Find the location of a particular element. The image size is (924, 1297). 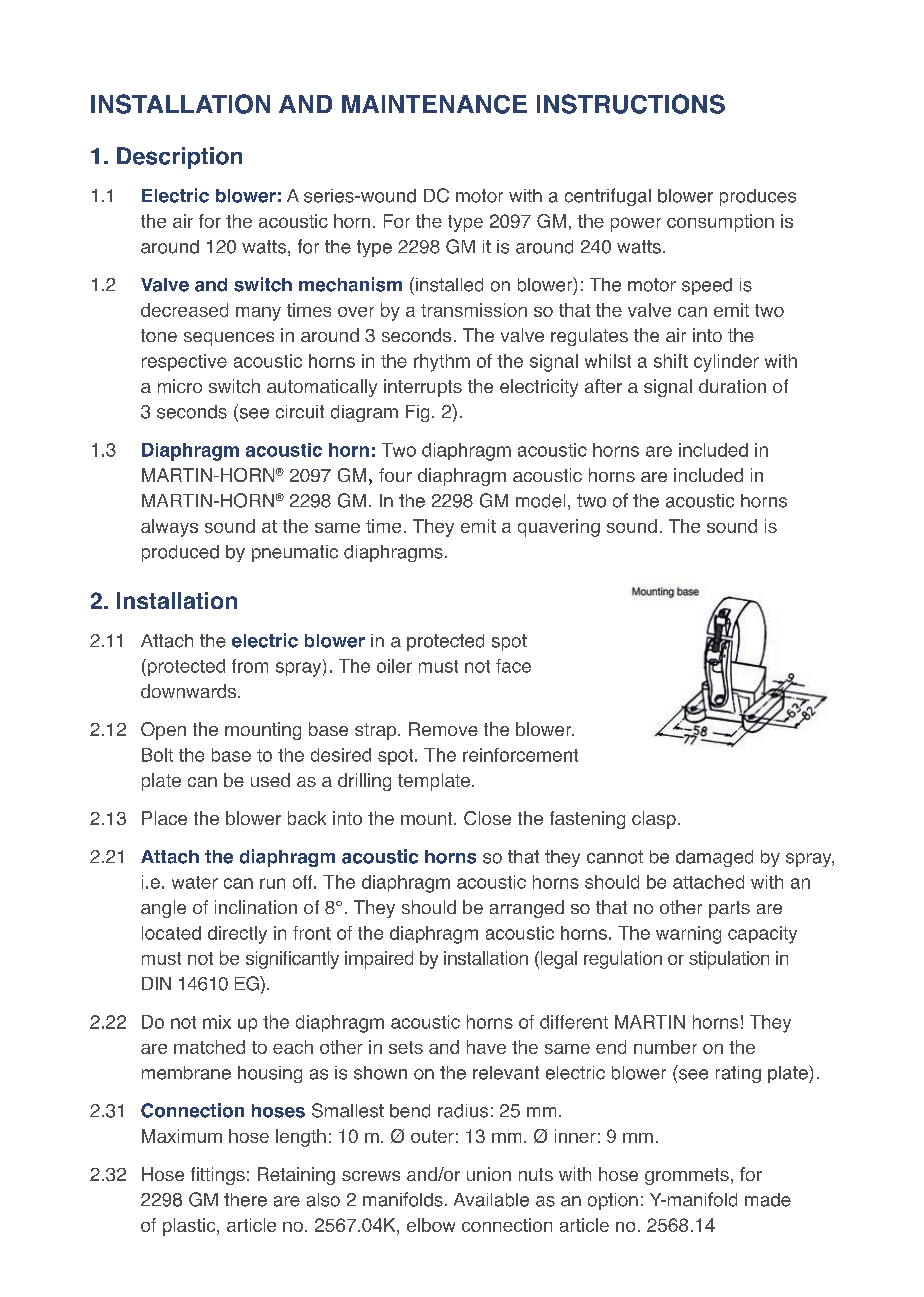

Available is located at coordinates (491, 1200).
